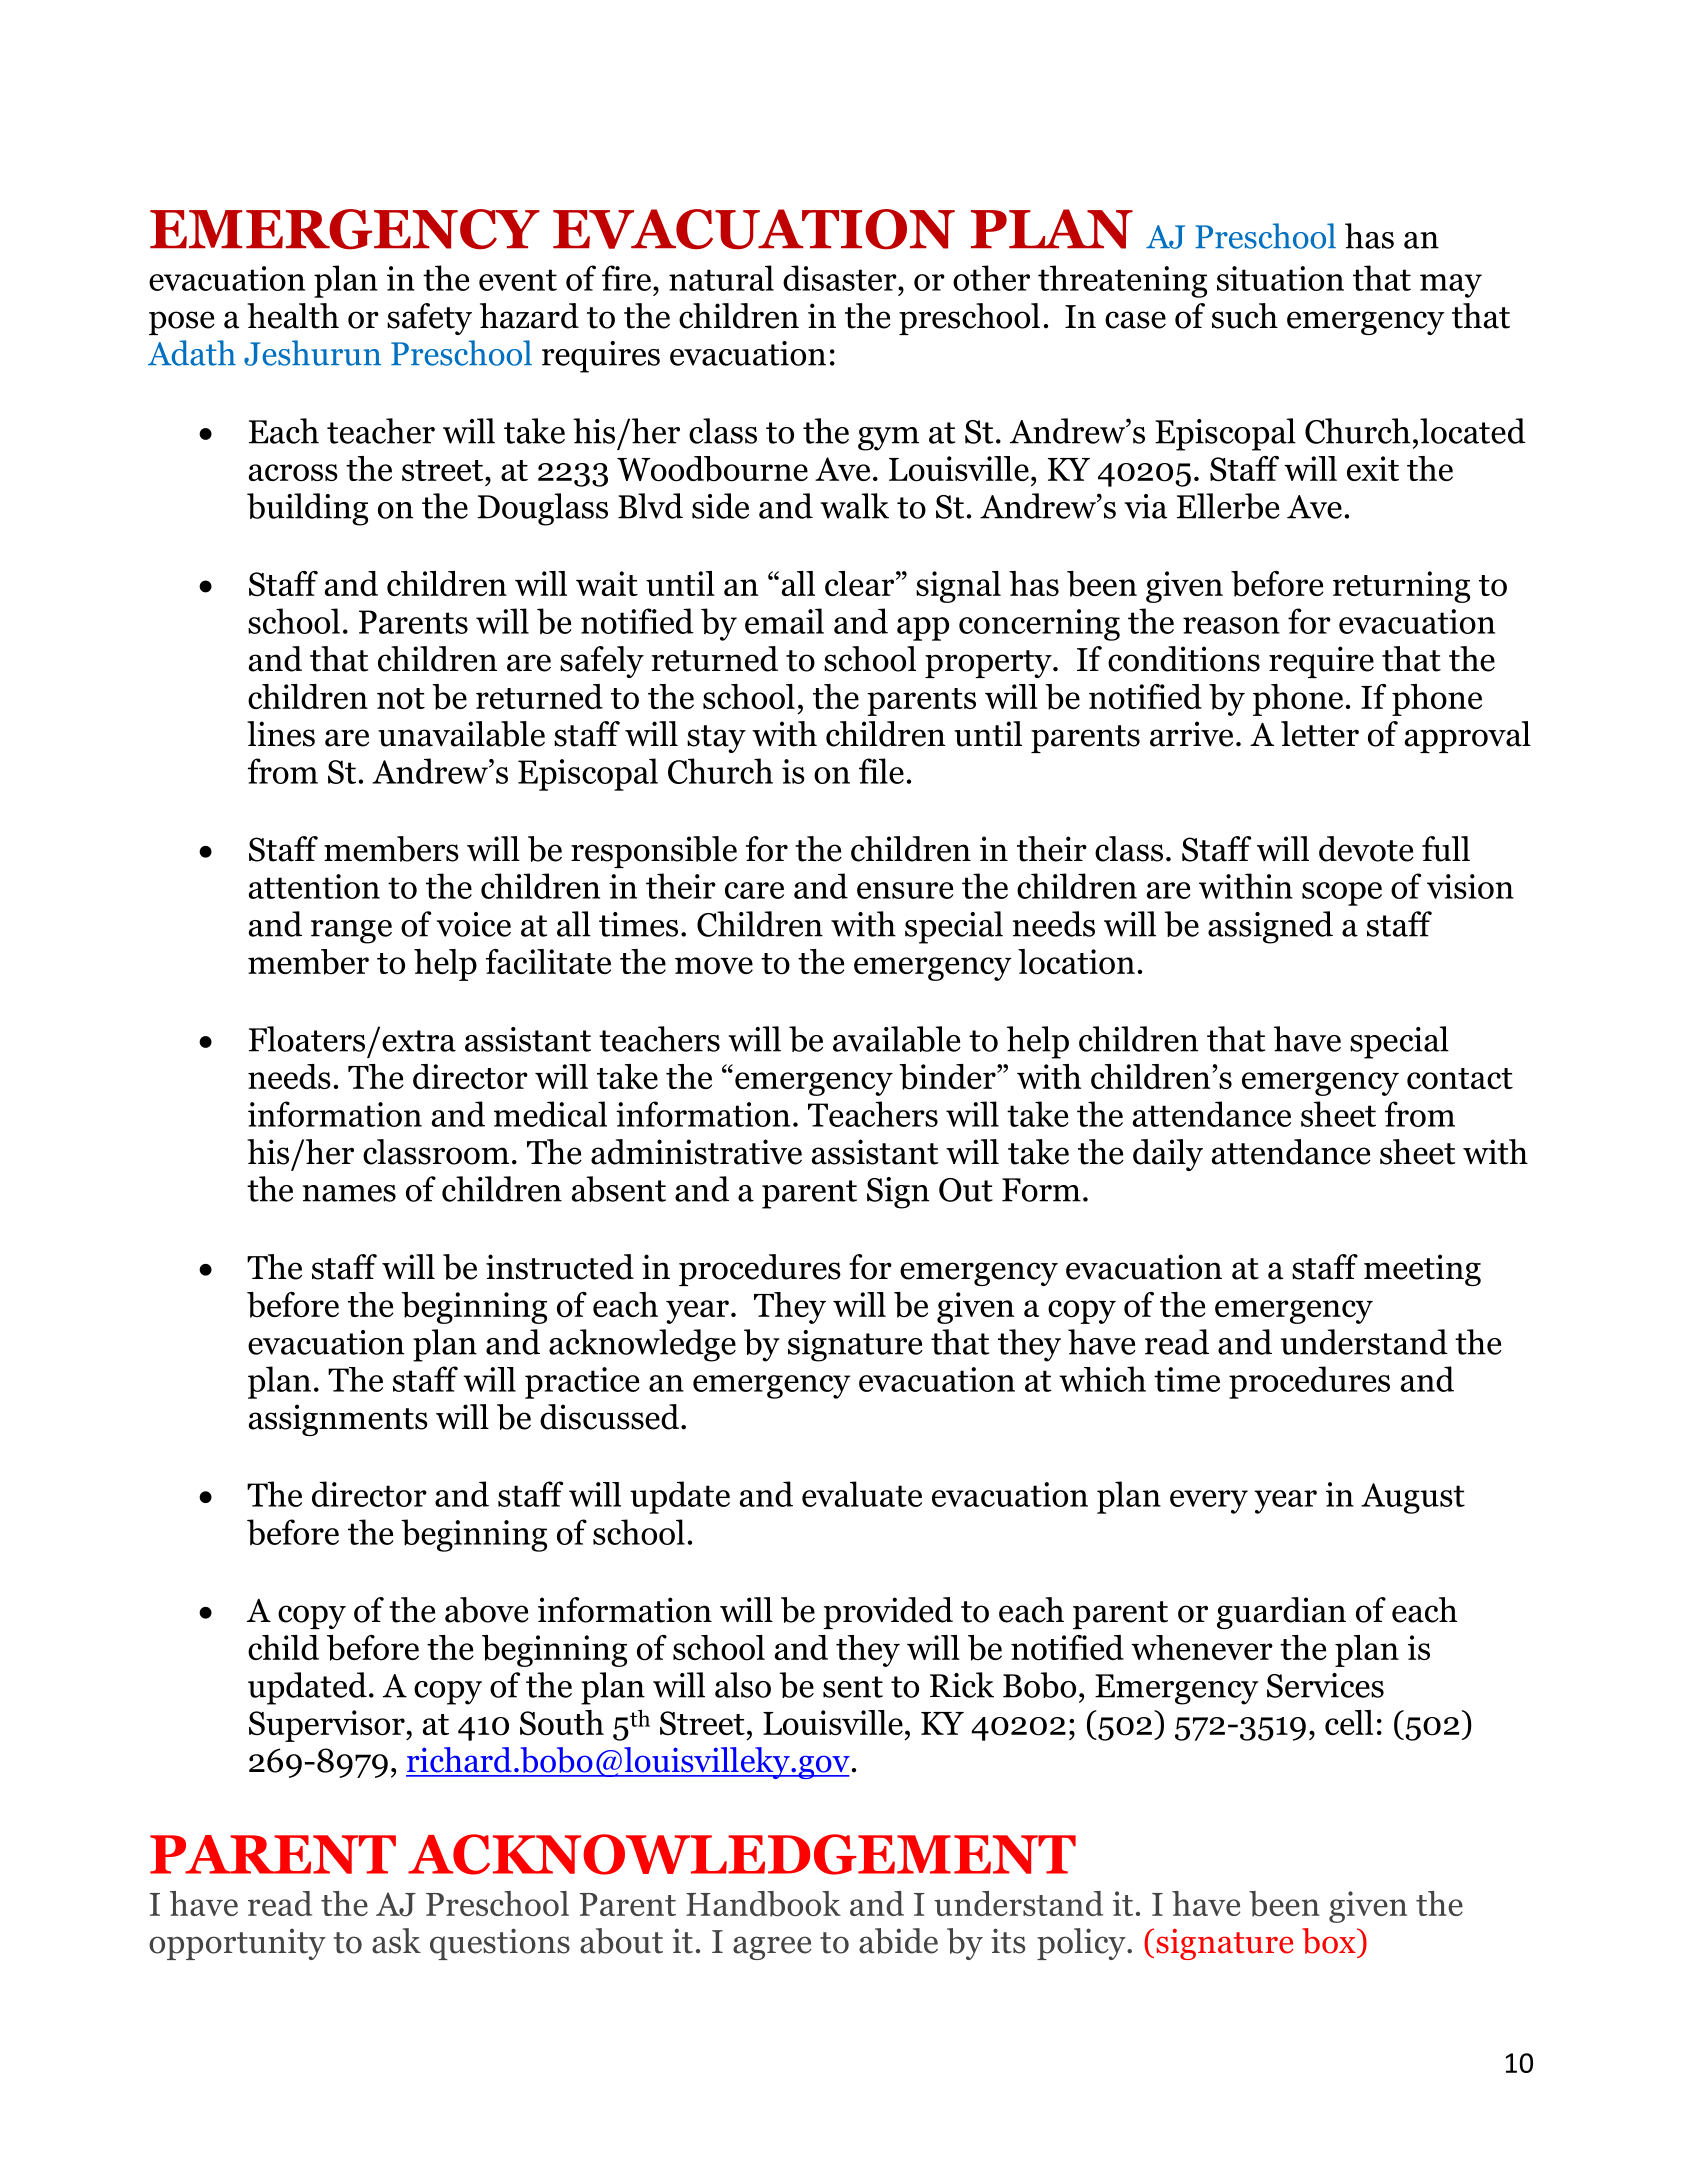  I want to click on above, so click(487, 1610).
